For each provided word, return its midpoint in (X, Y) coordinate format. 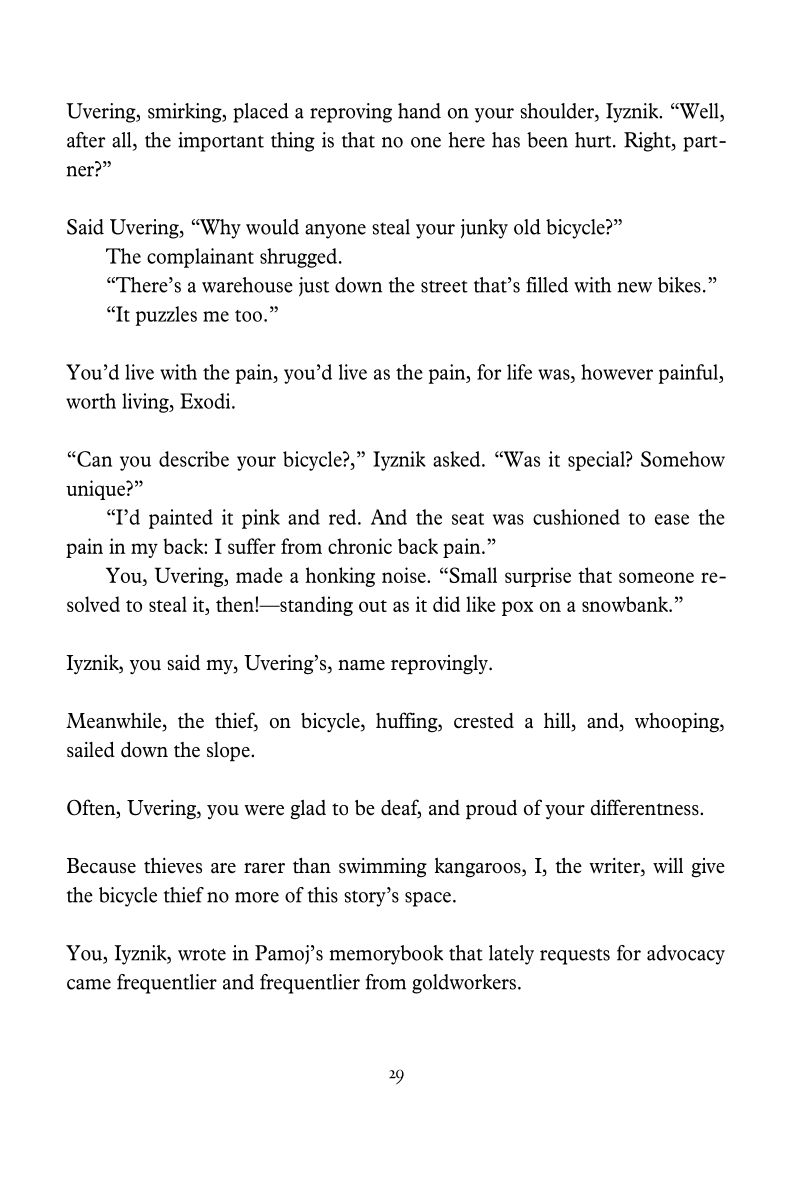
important (221, 142)
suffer (252, 546)
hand (419, 111)
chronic (360, 546)
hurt (594, 140)
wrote (202, 954)
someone (656, 577)
